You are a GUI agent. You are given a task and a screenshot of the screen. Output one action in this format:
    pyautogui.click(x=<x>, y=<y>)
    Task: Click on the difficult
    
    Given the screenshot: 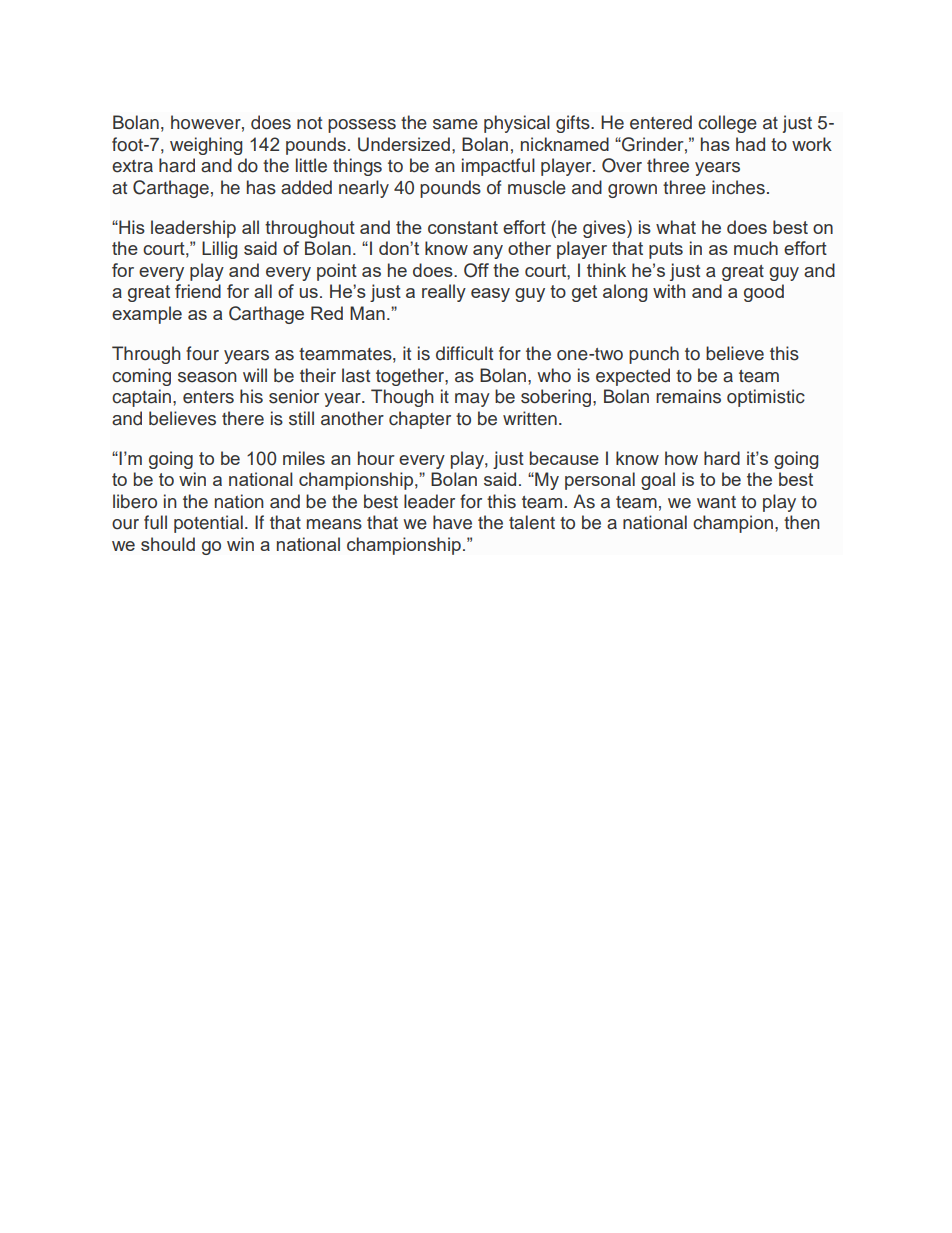 What is the action you would take?
    pyautogui.click(x=464, y=353)
